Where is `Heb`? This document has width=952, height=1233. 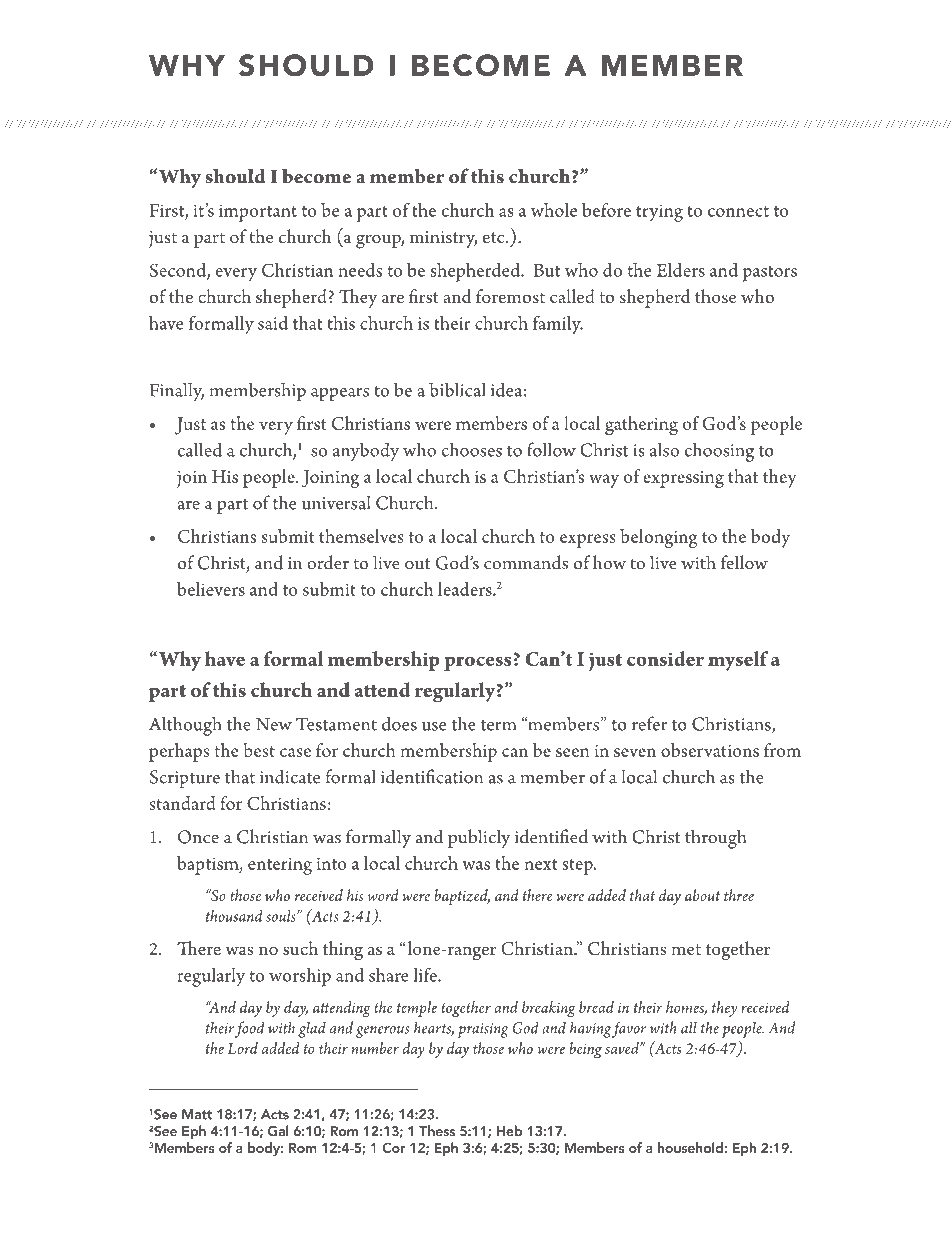
Heb is located at coordinates (509, 1130).
